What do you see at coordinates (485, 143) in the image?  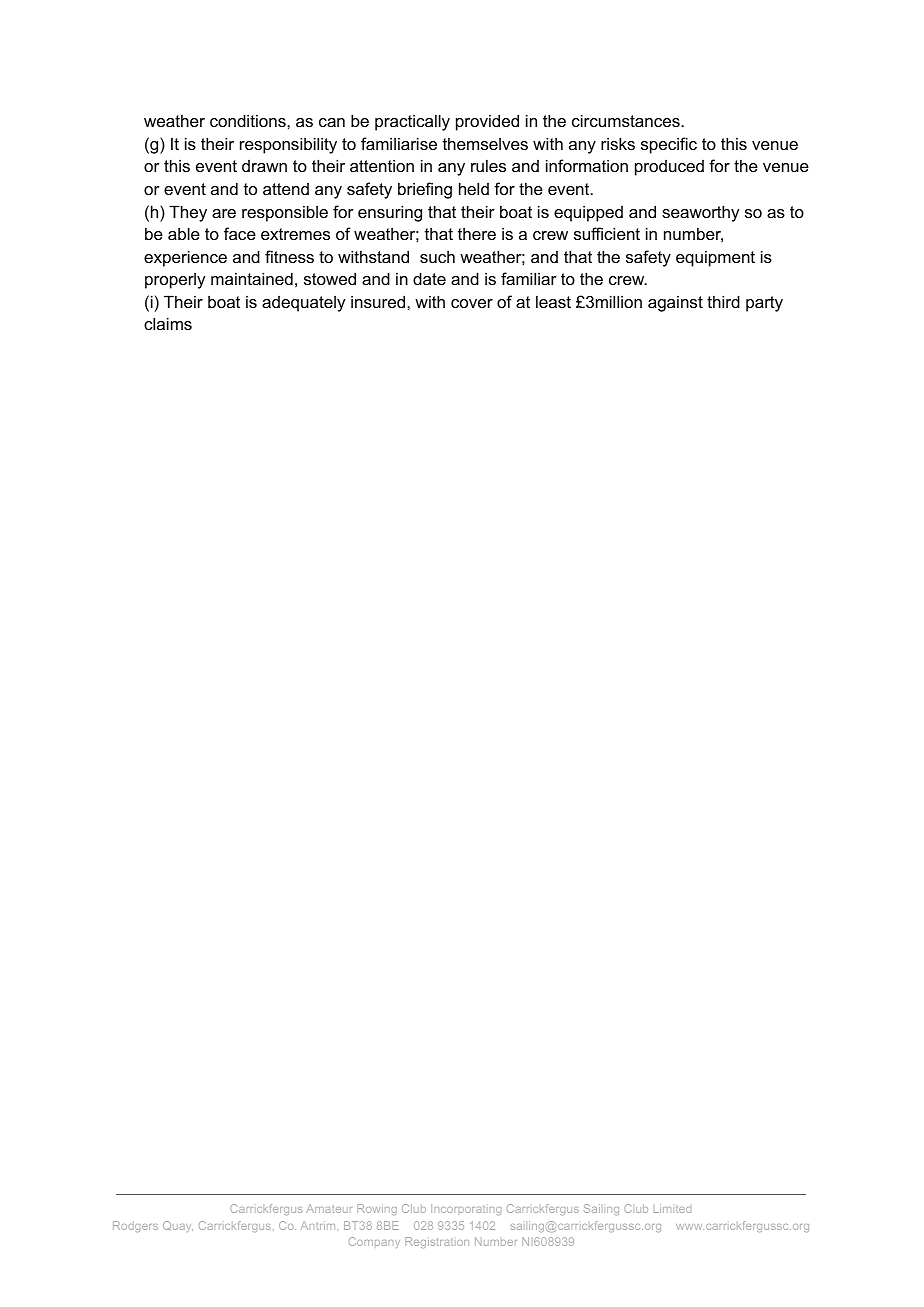 I see `themselves` at bounding box center [485, 143].
